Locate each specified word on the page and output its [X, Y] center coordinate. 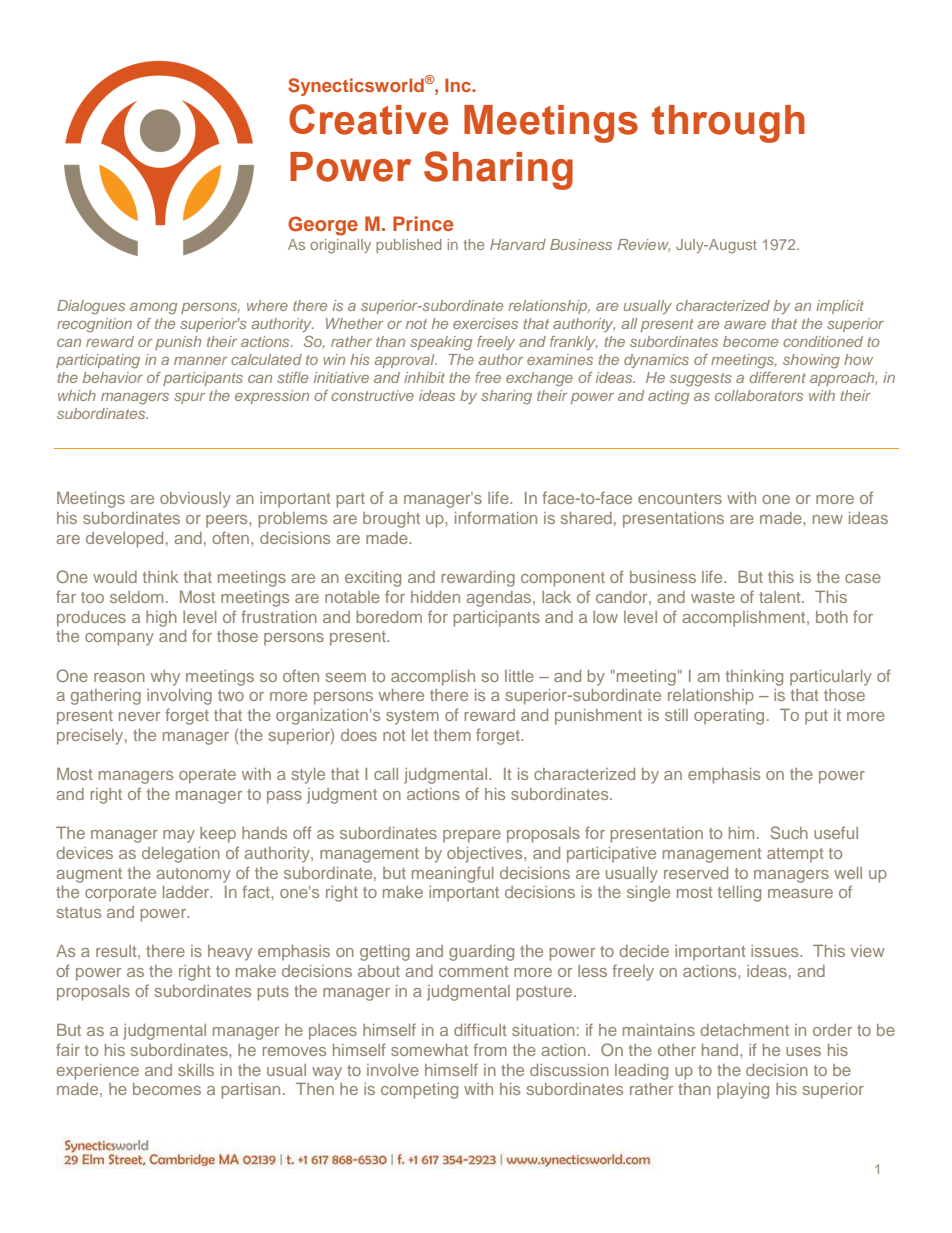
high [161, 619]
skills [196, 1070]
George [323, 226]
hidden [435, 597]
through [728, 124]
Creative [368, 119]
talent [781, 597]
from [490, 1049]
